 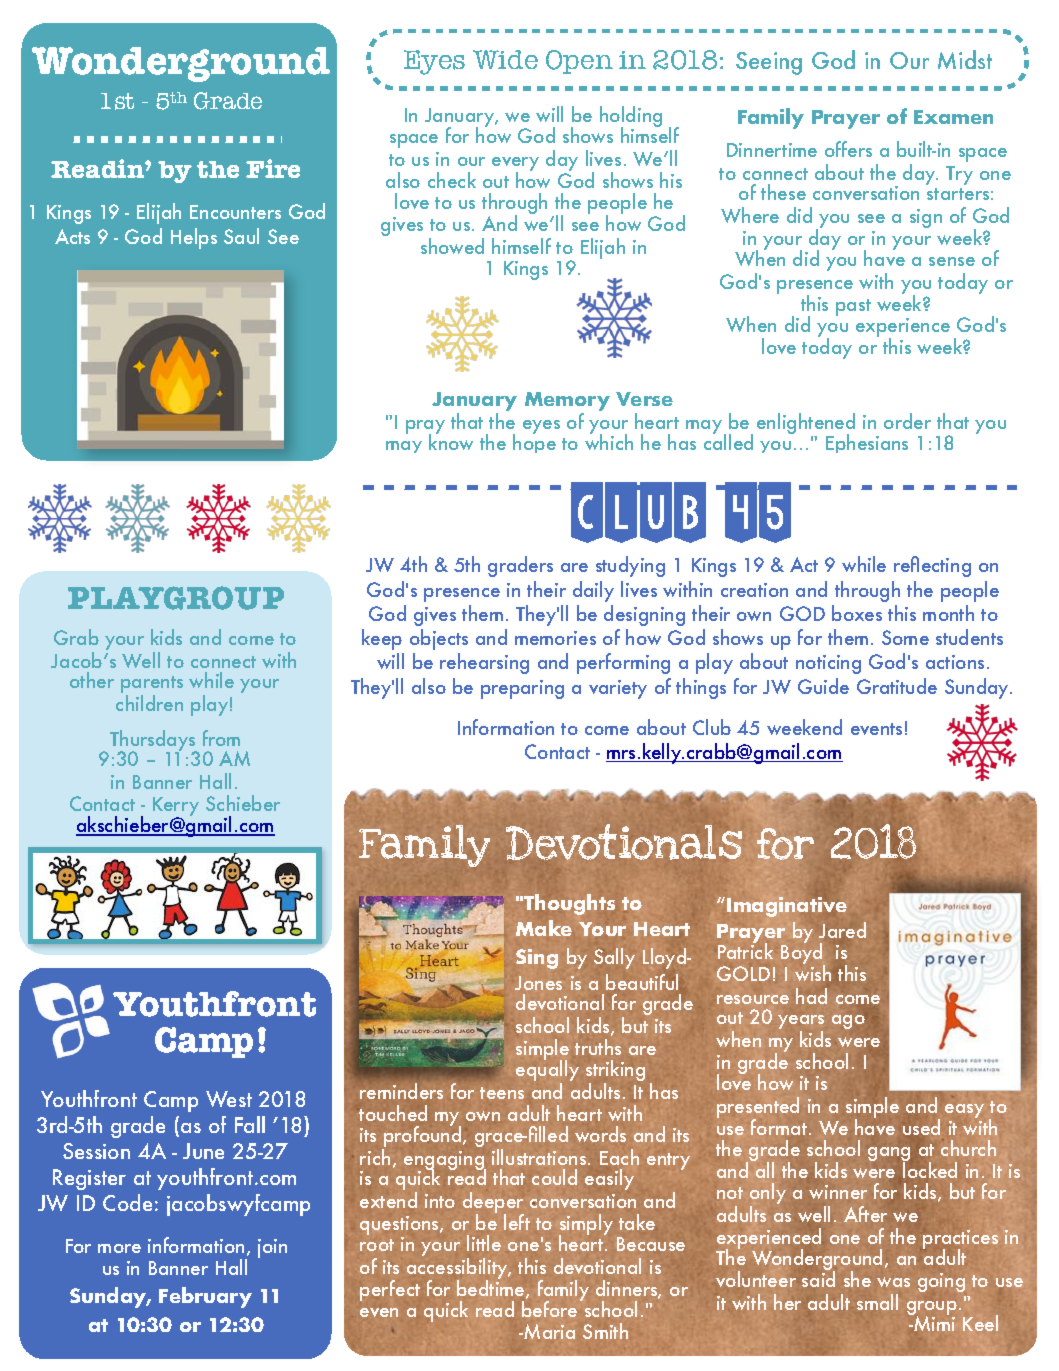 What do you see at coordinates (273, 168) in the document?
I see `Fire` at bounding box center [273, 168].
